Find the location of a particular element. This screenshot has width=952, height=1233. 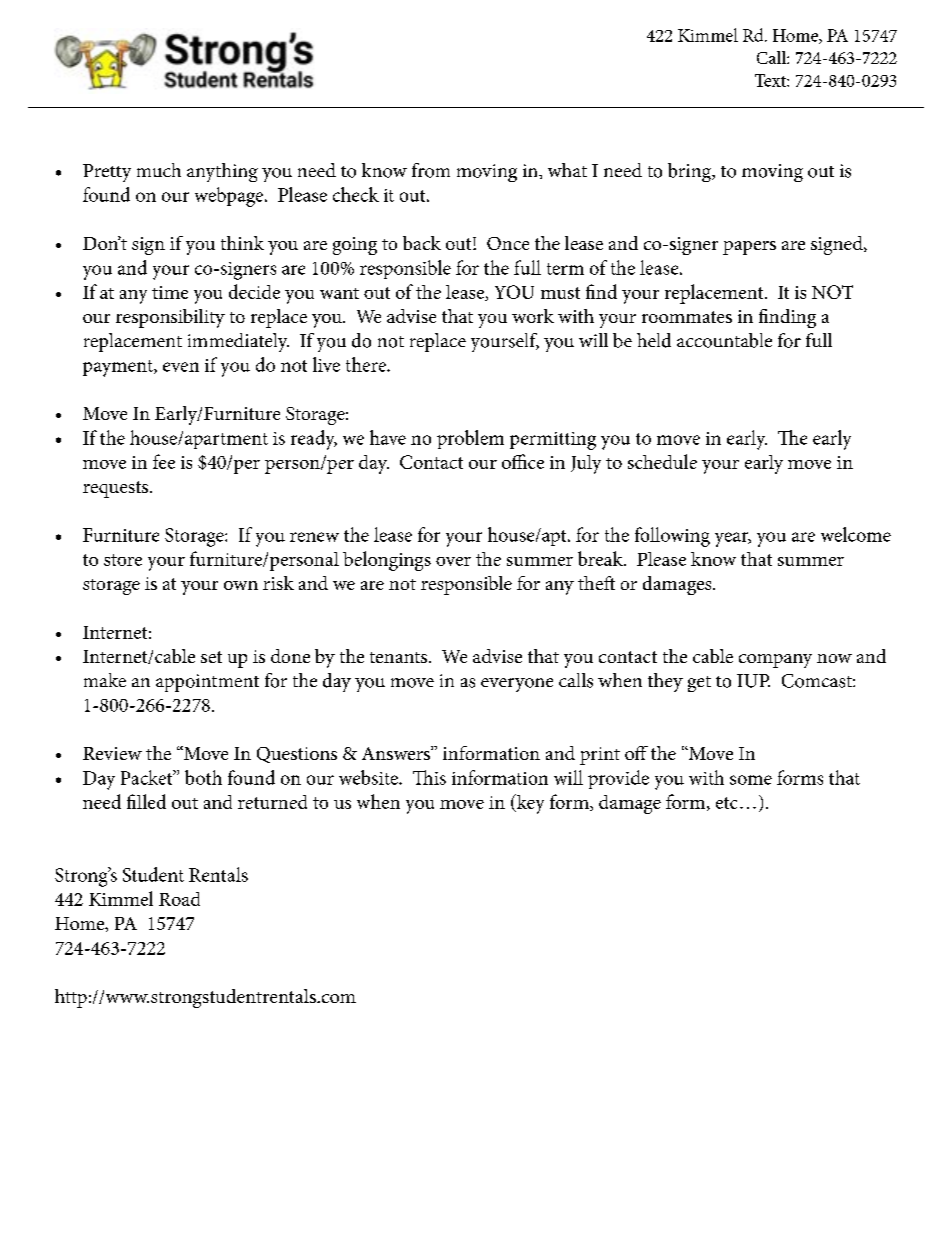

bring is located at coordinates (691, 172).
